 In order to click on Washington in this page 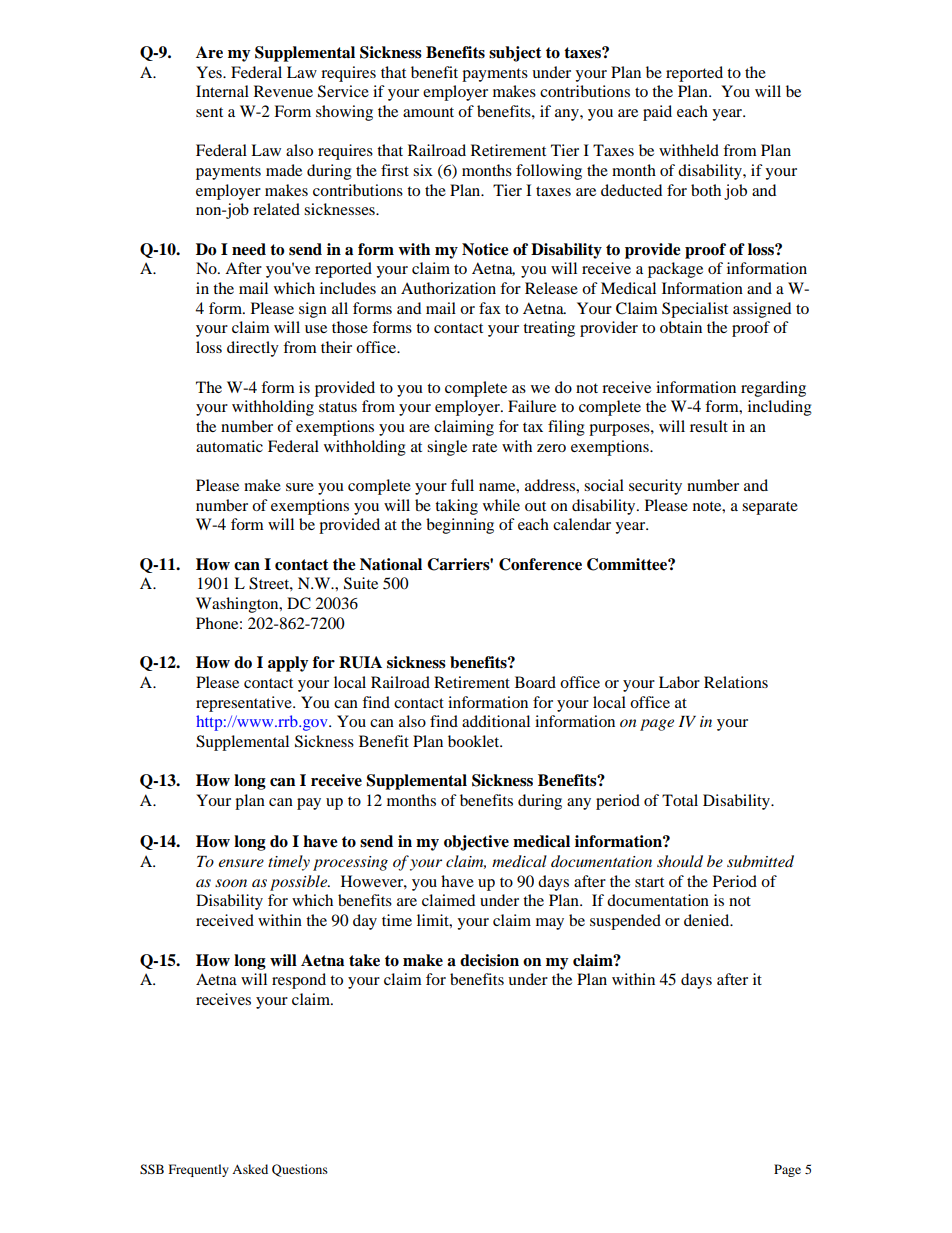, I will do `click(238, 605)`.
